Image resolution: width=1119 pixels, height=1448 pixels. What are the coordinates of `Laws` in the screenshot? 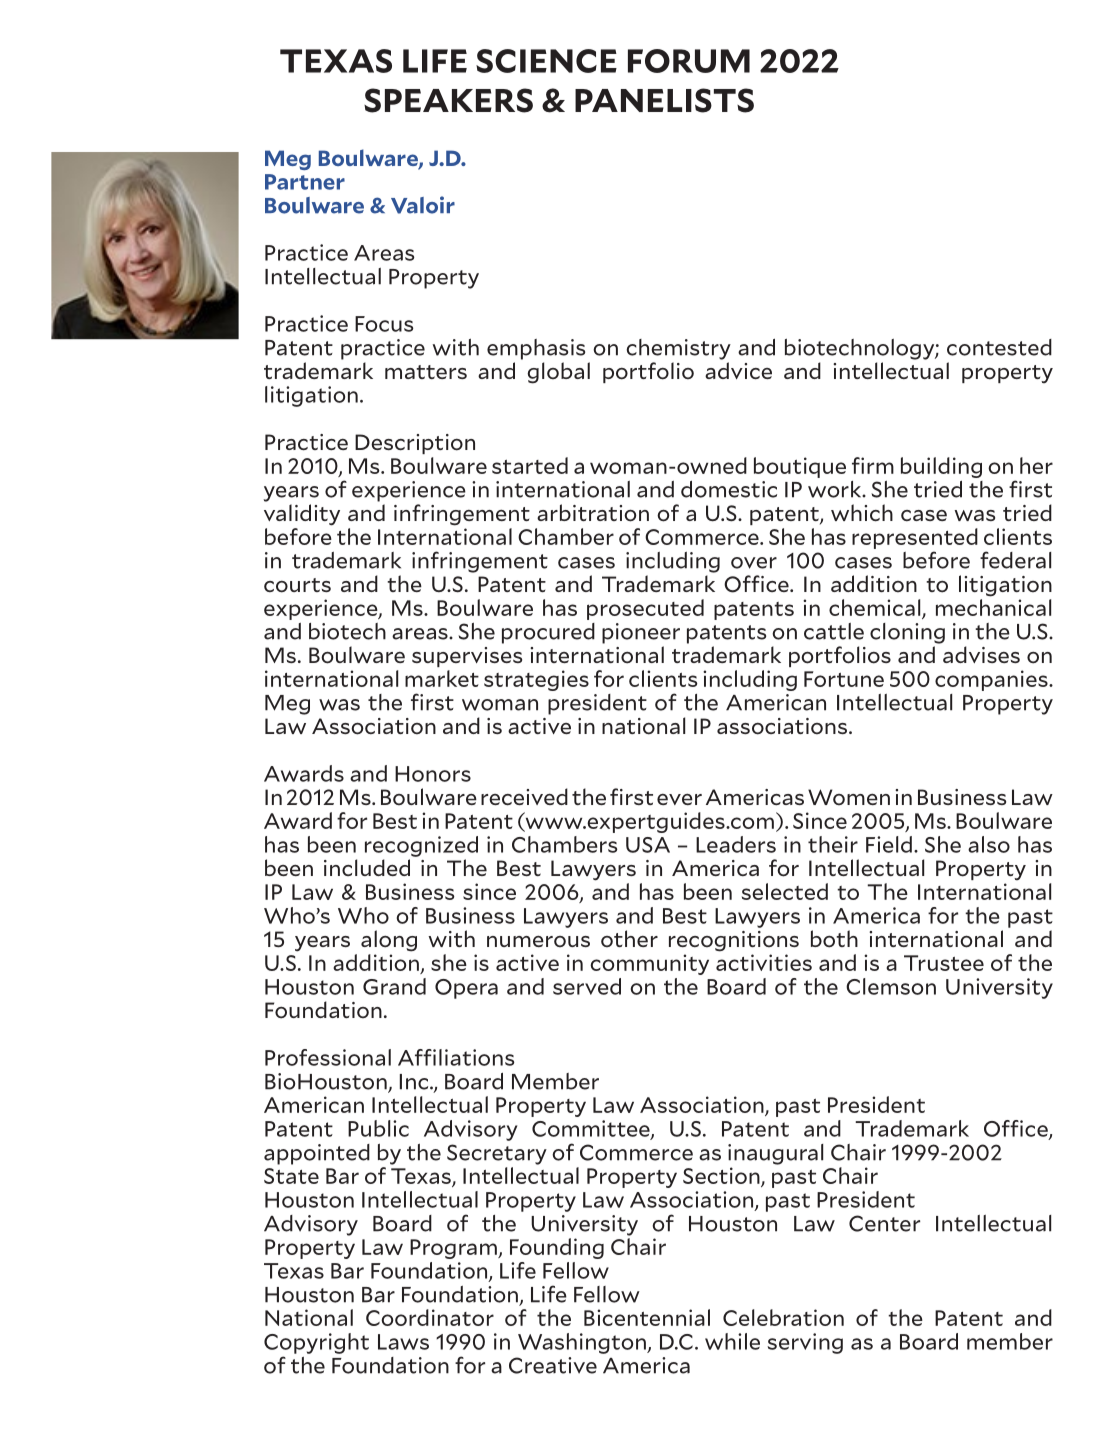 It's located at (403, 1342).
